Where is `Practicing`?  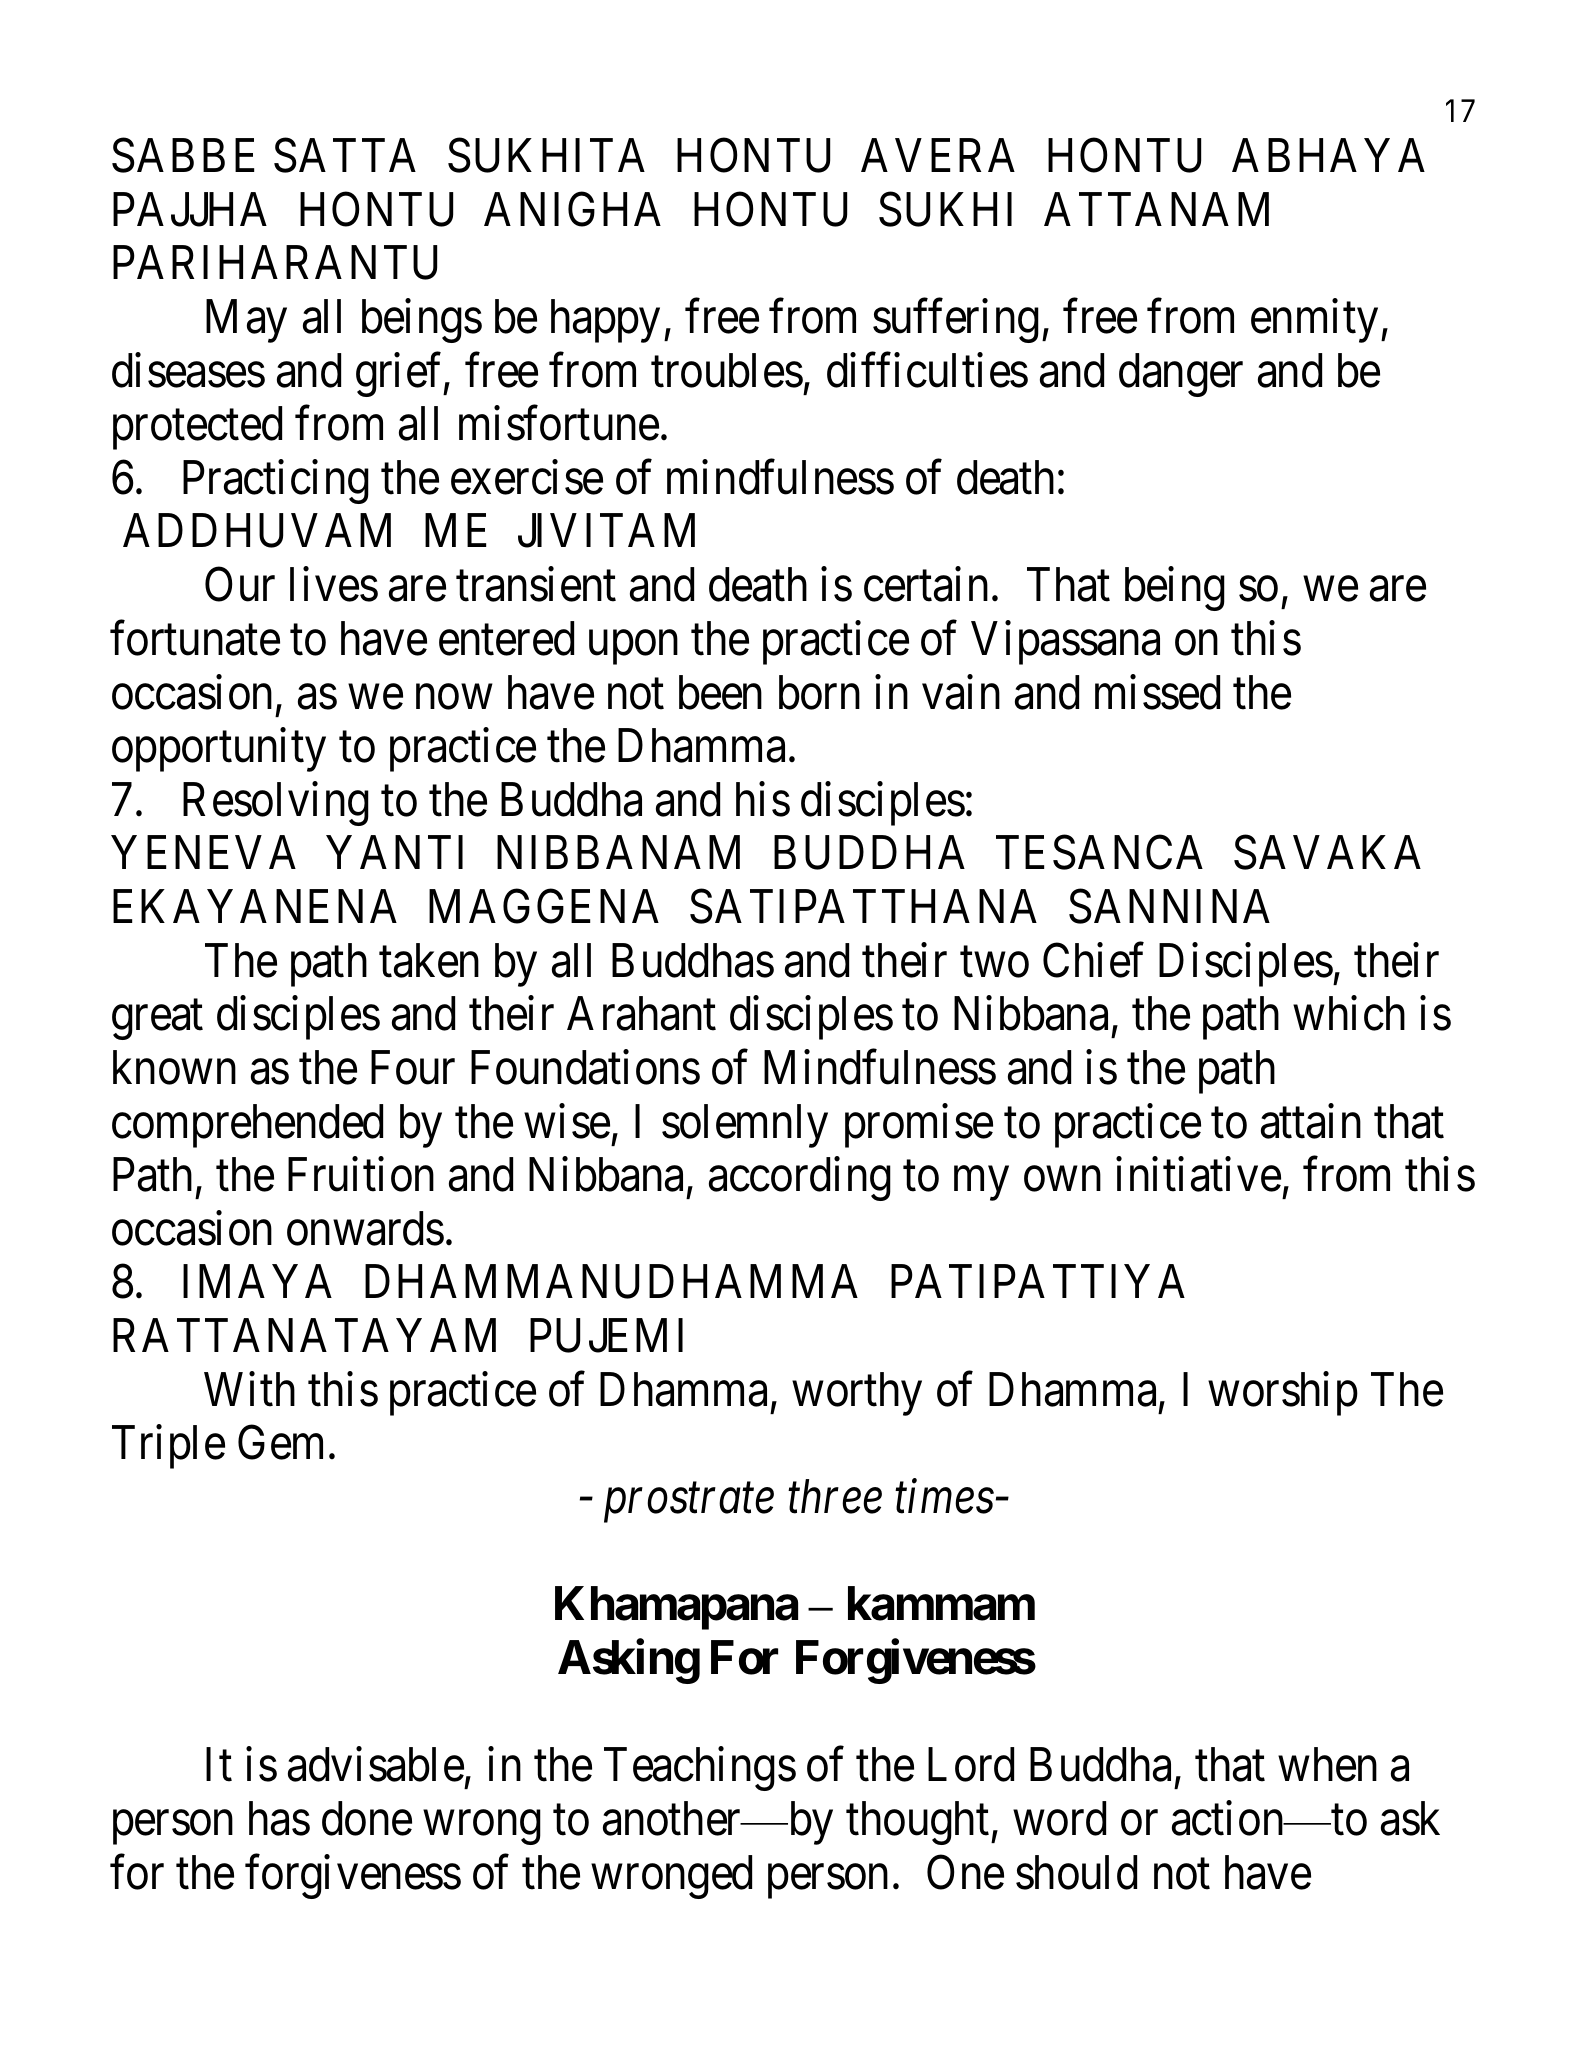
Practicing is located at coordinates (276, 482).
